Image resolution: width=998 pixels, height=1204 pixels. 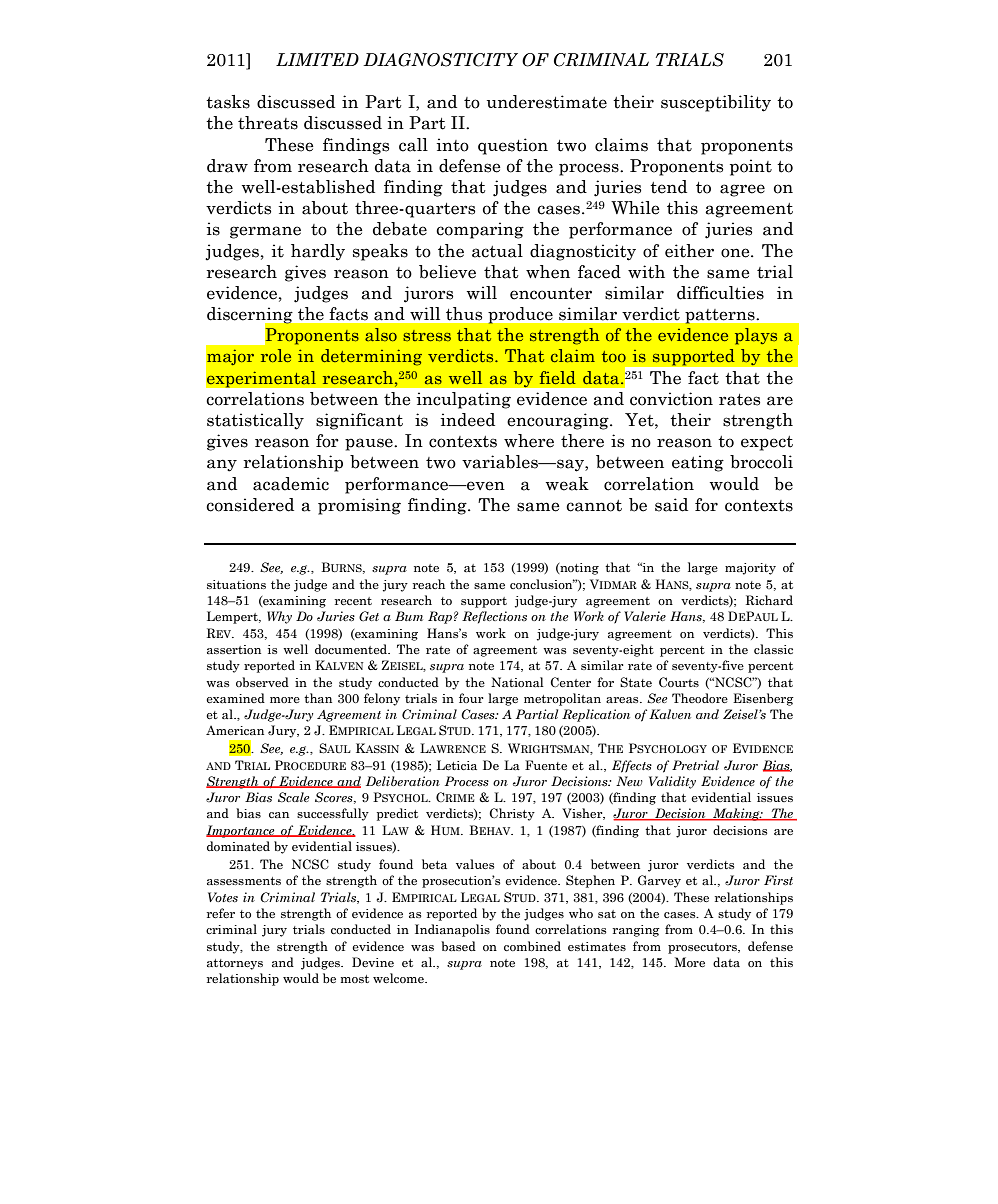 What do you see at coordinates (317, 59) in the screenshot?
I see `LIMITED` at bounding box center [317, 59].
